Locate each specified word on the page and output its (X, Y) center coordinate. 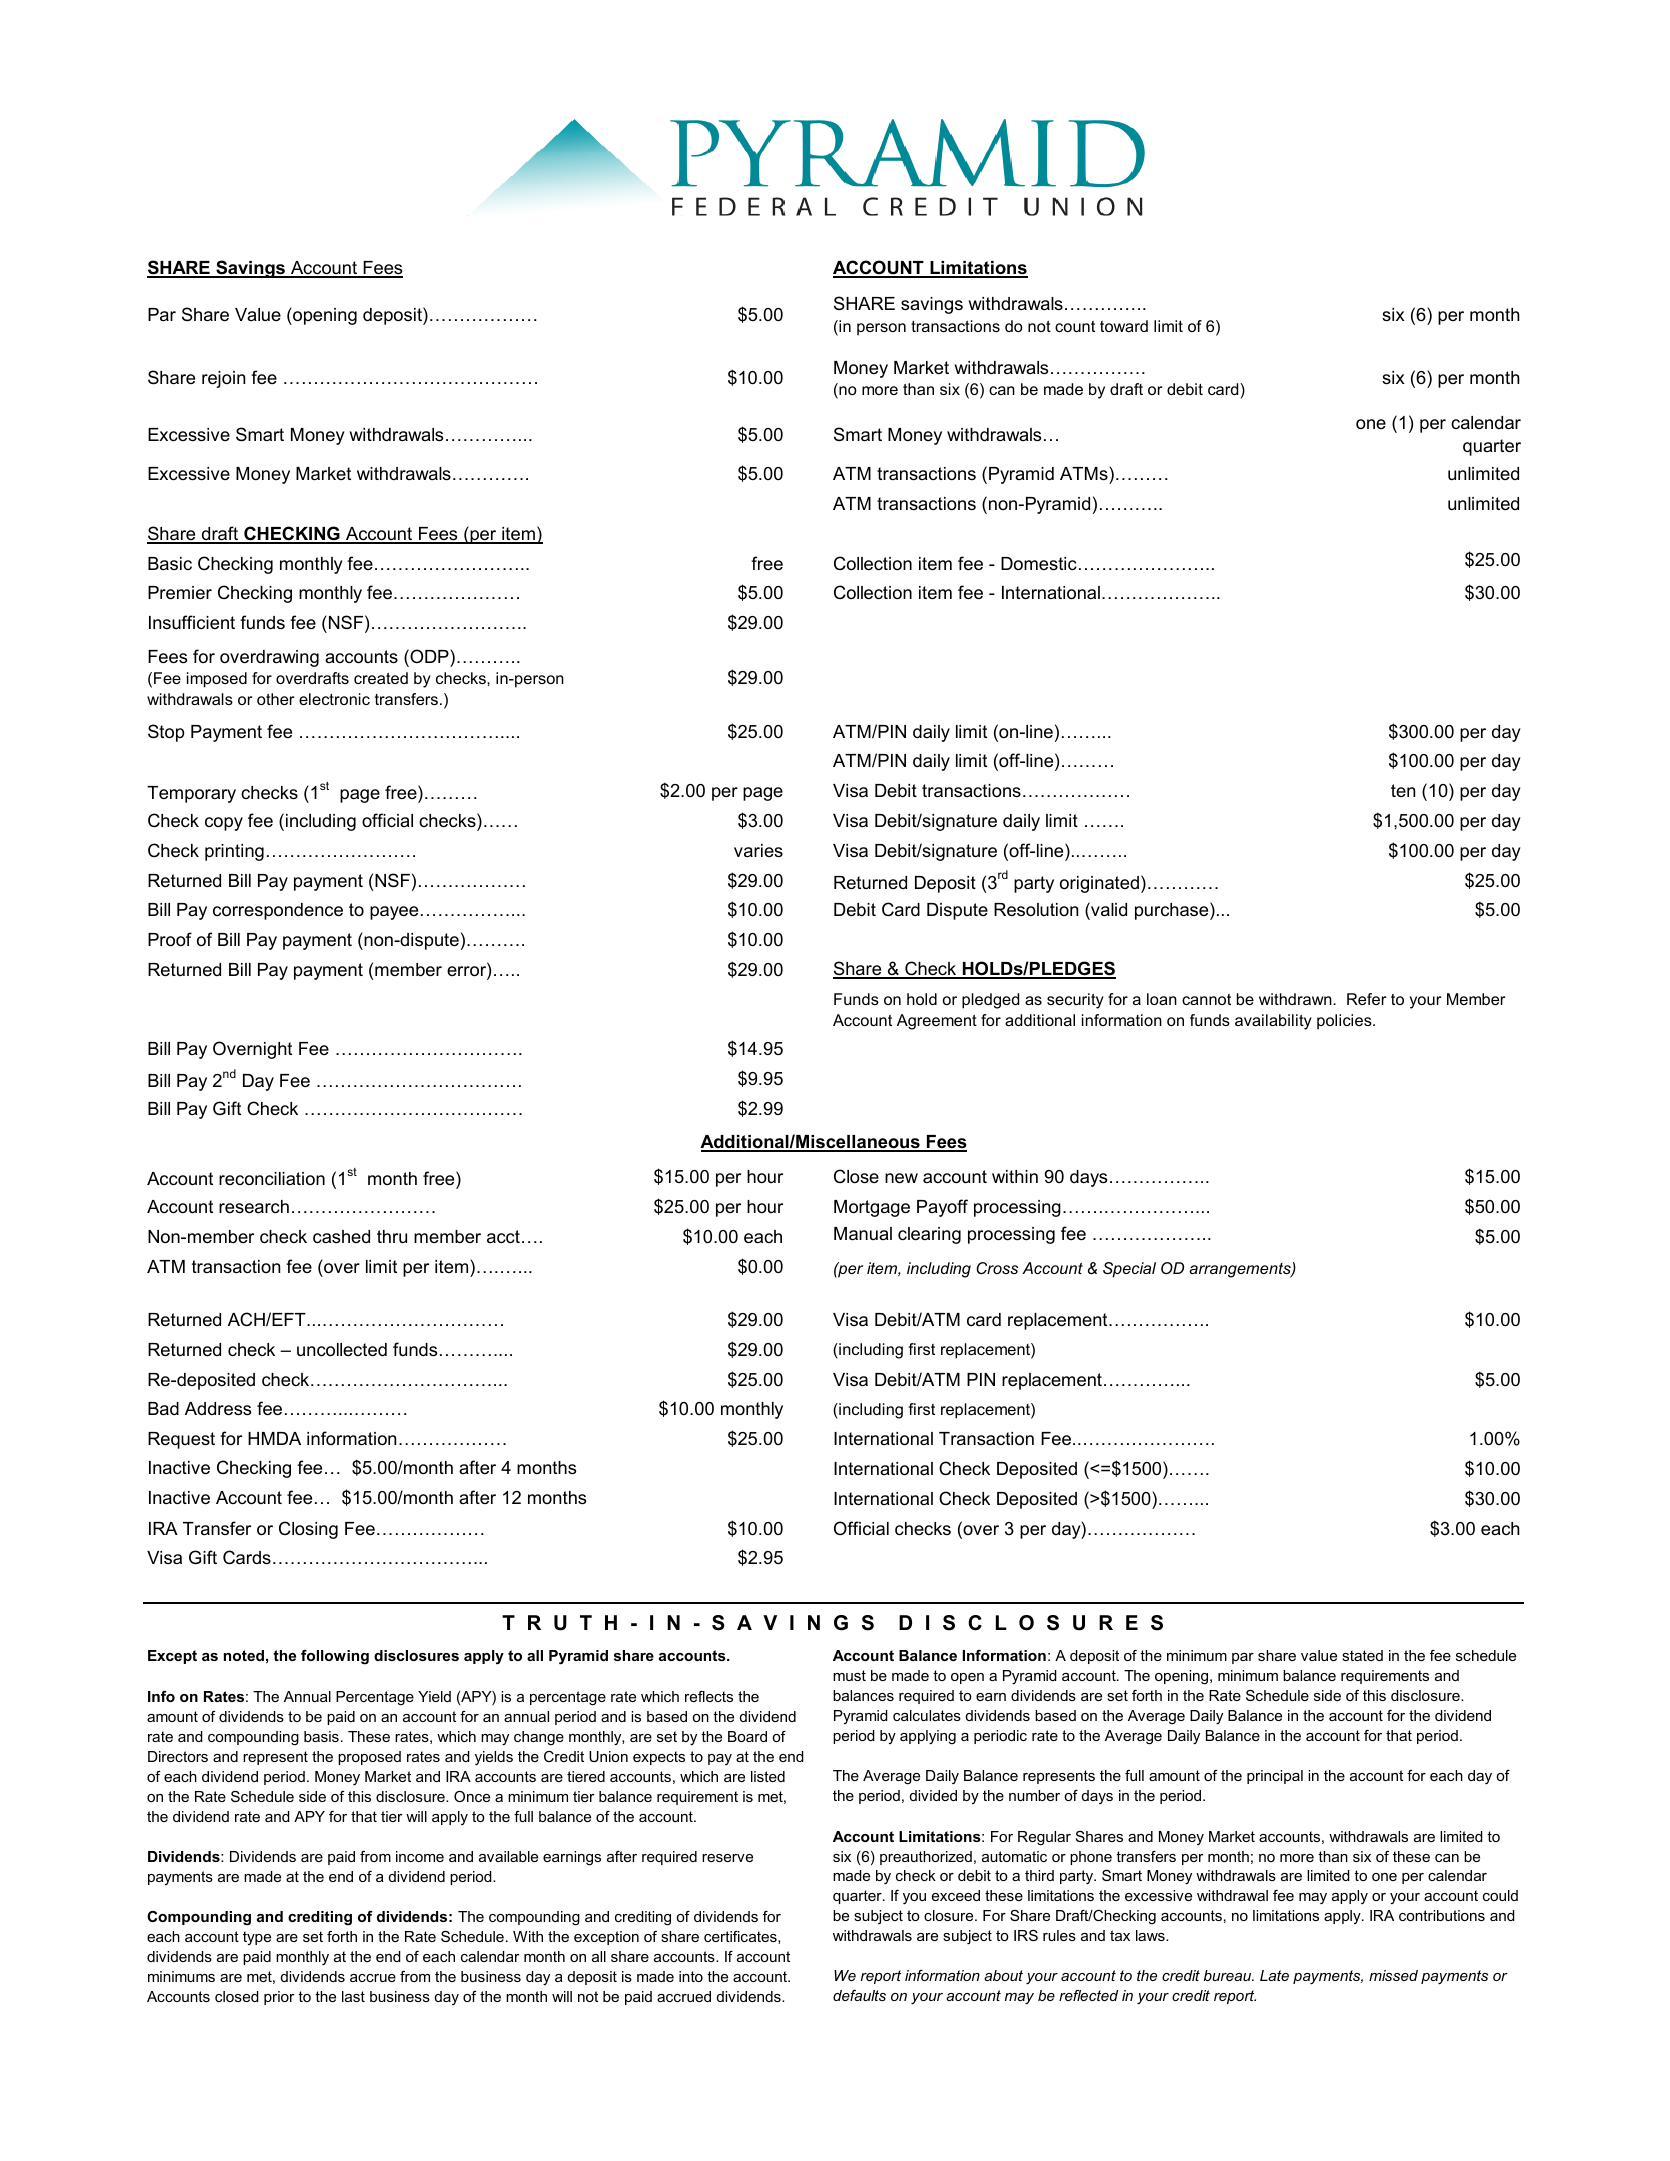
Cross (997, 1268)
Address (218, 1409)
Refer (1366, 999)
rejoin (223, 379)
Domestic (1039, 563)
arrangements (1241, 1270)
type (257, 1938)
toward (1124, 326)
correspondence (278, 911)
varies (758, 850)
